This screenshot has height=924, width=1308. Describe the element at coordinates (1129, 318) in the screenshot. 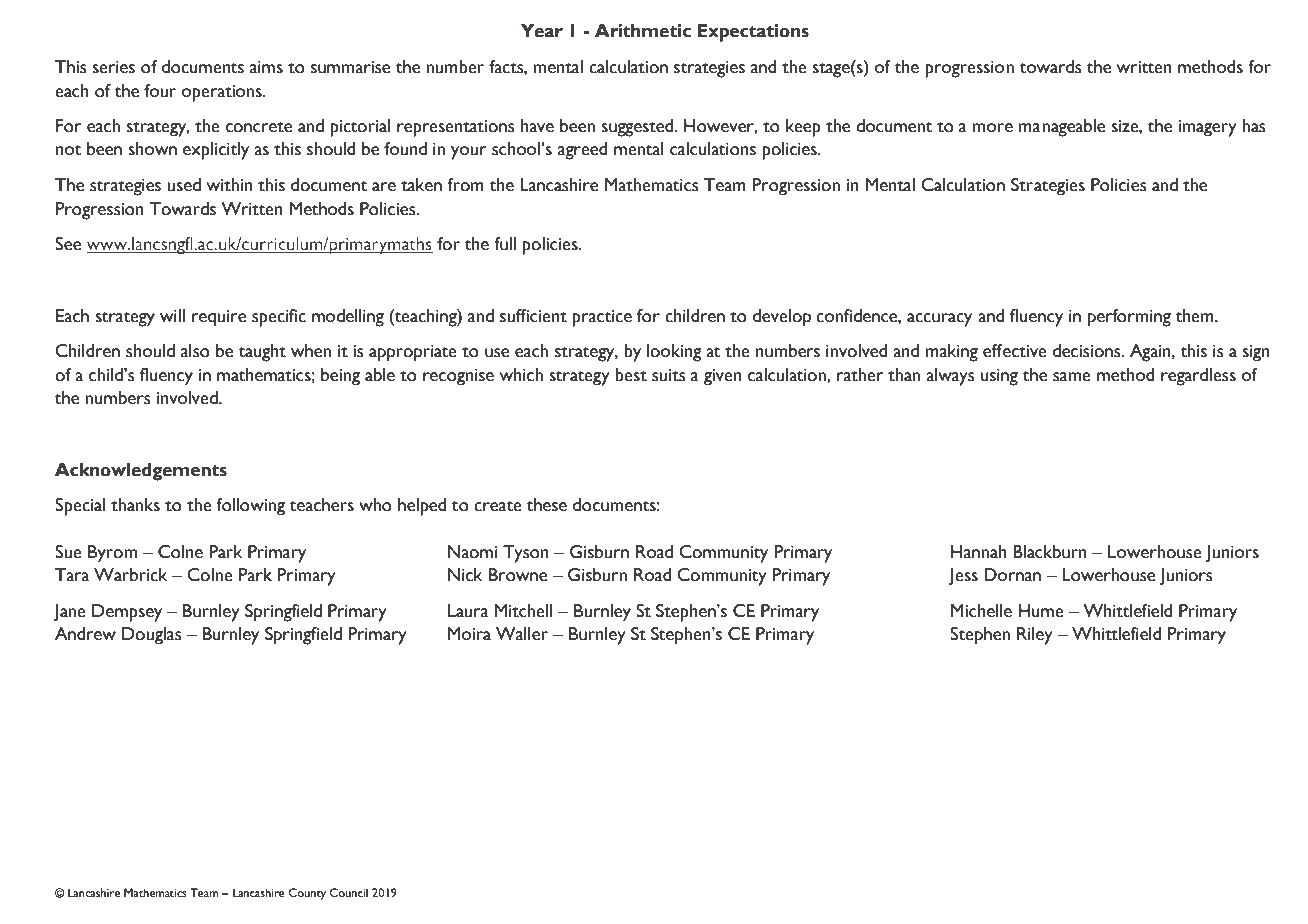

I see `performing` at that location.
